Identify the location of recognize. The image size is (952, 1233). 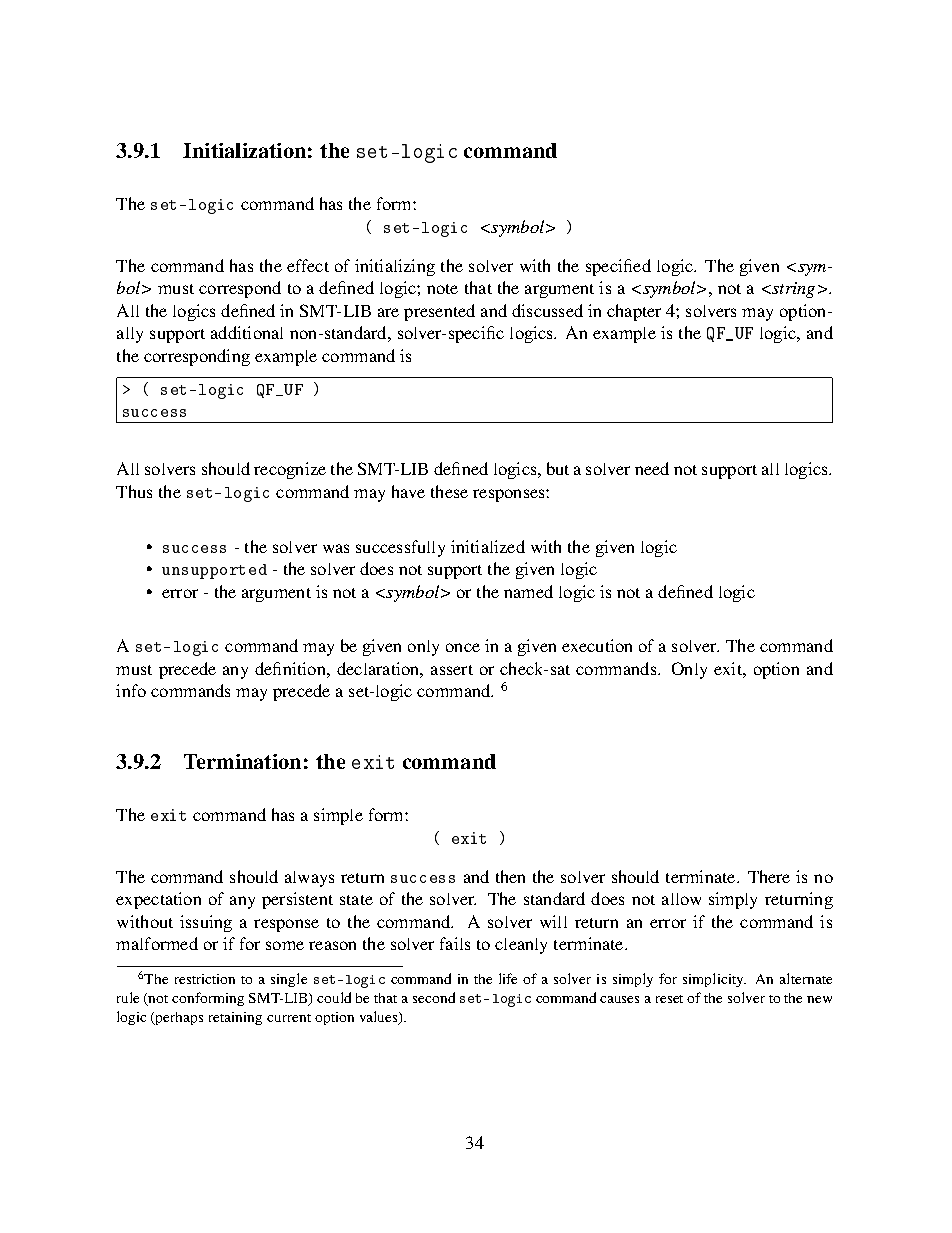
(290, 470).
